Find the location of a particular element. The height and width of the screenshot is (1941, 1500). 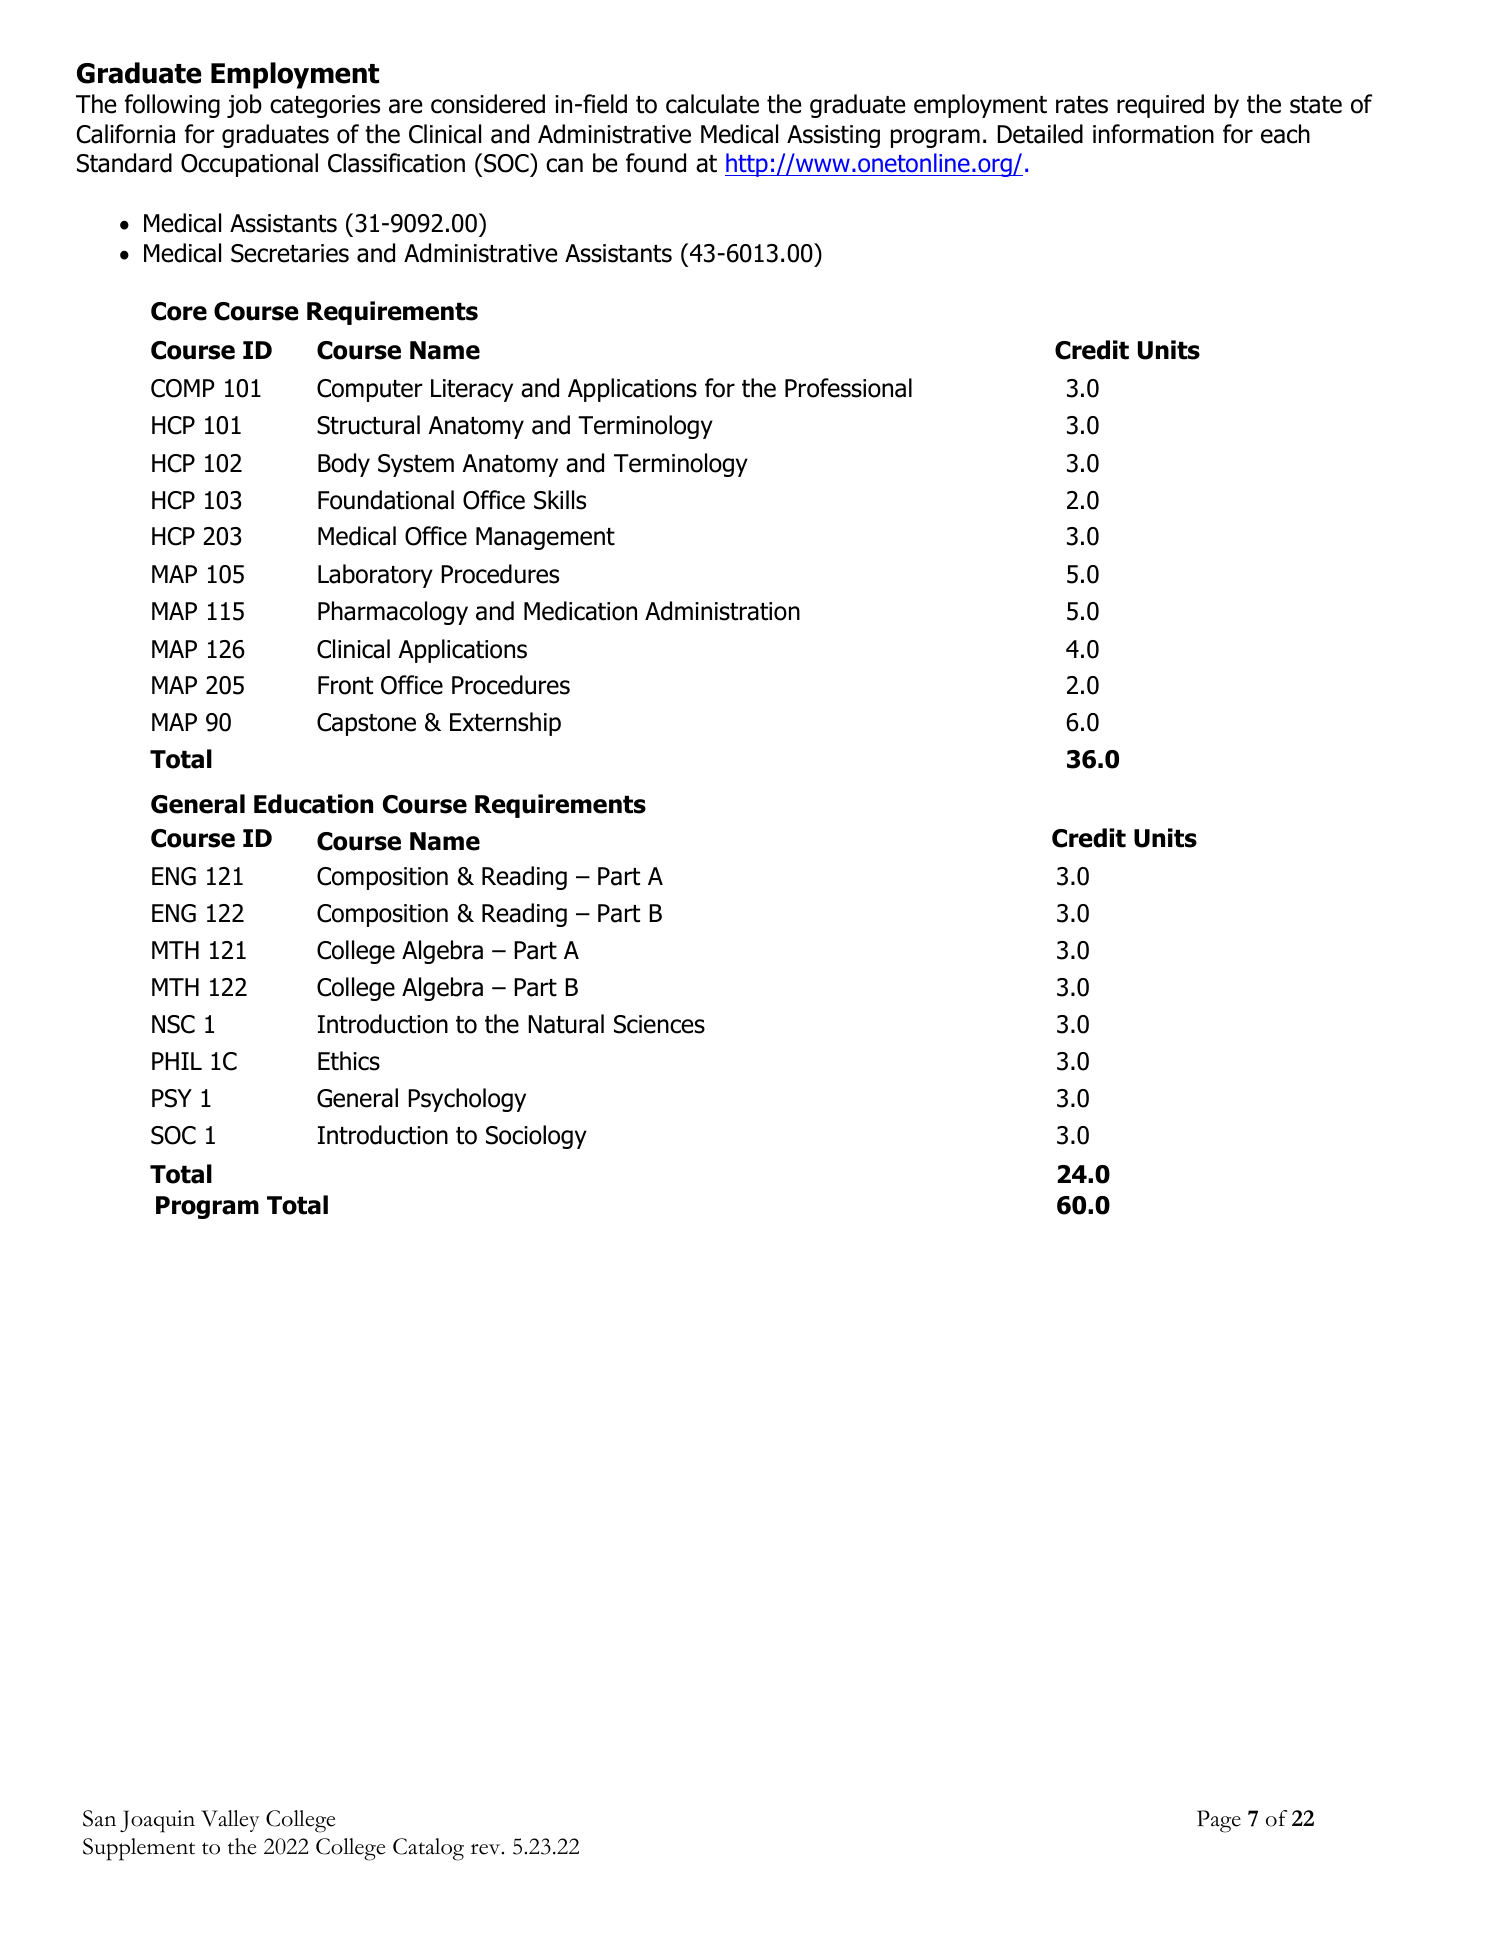

Natural is located at coordinates (566, 1024).
